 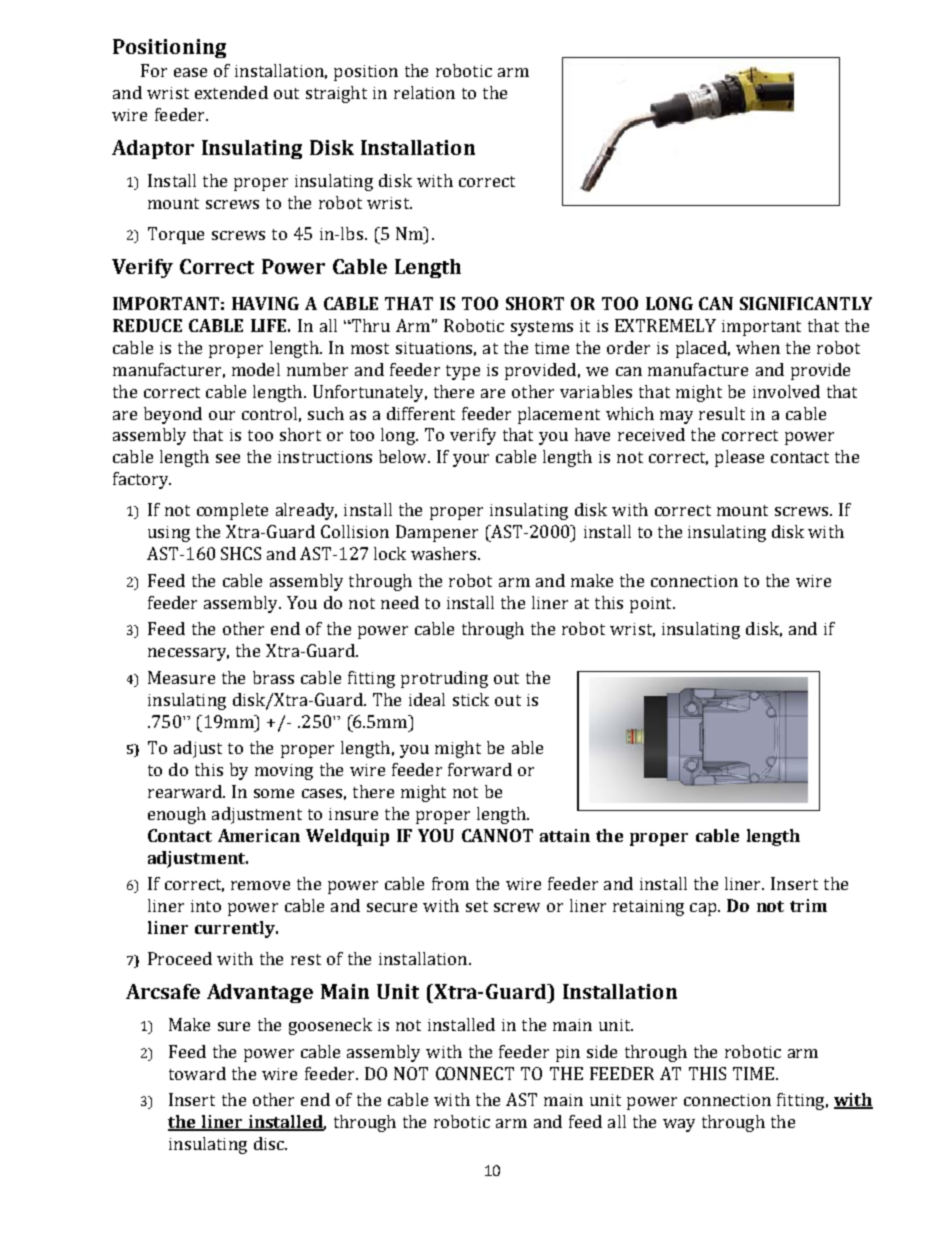 I want to click on way, so click(x=679, y=1125).
